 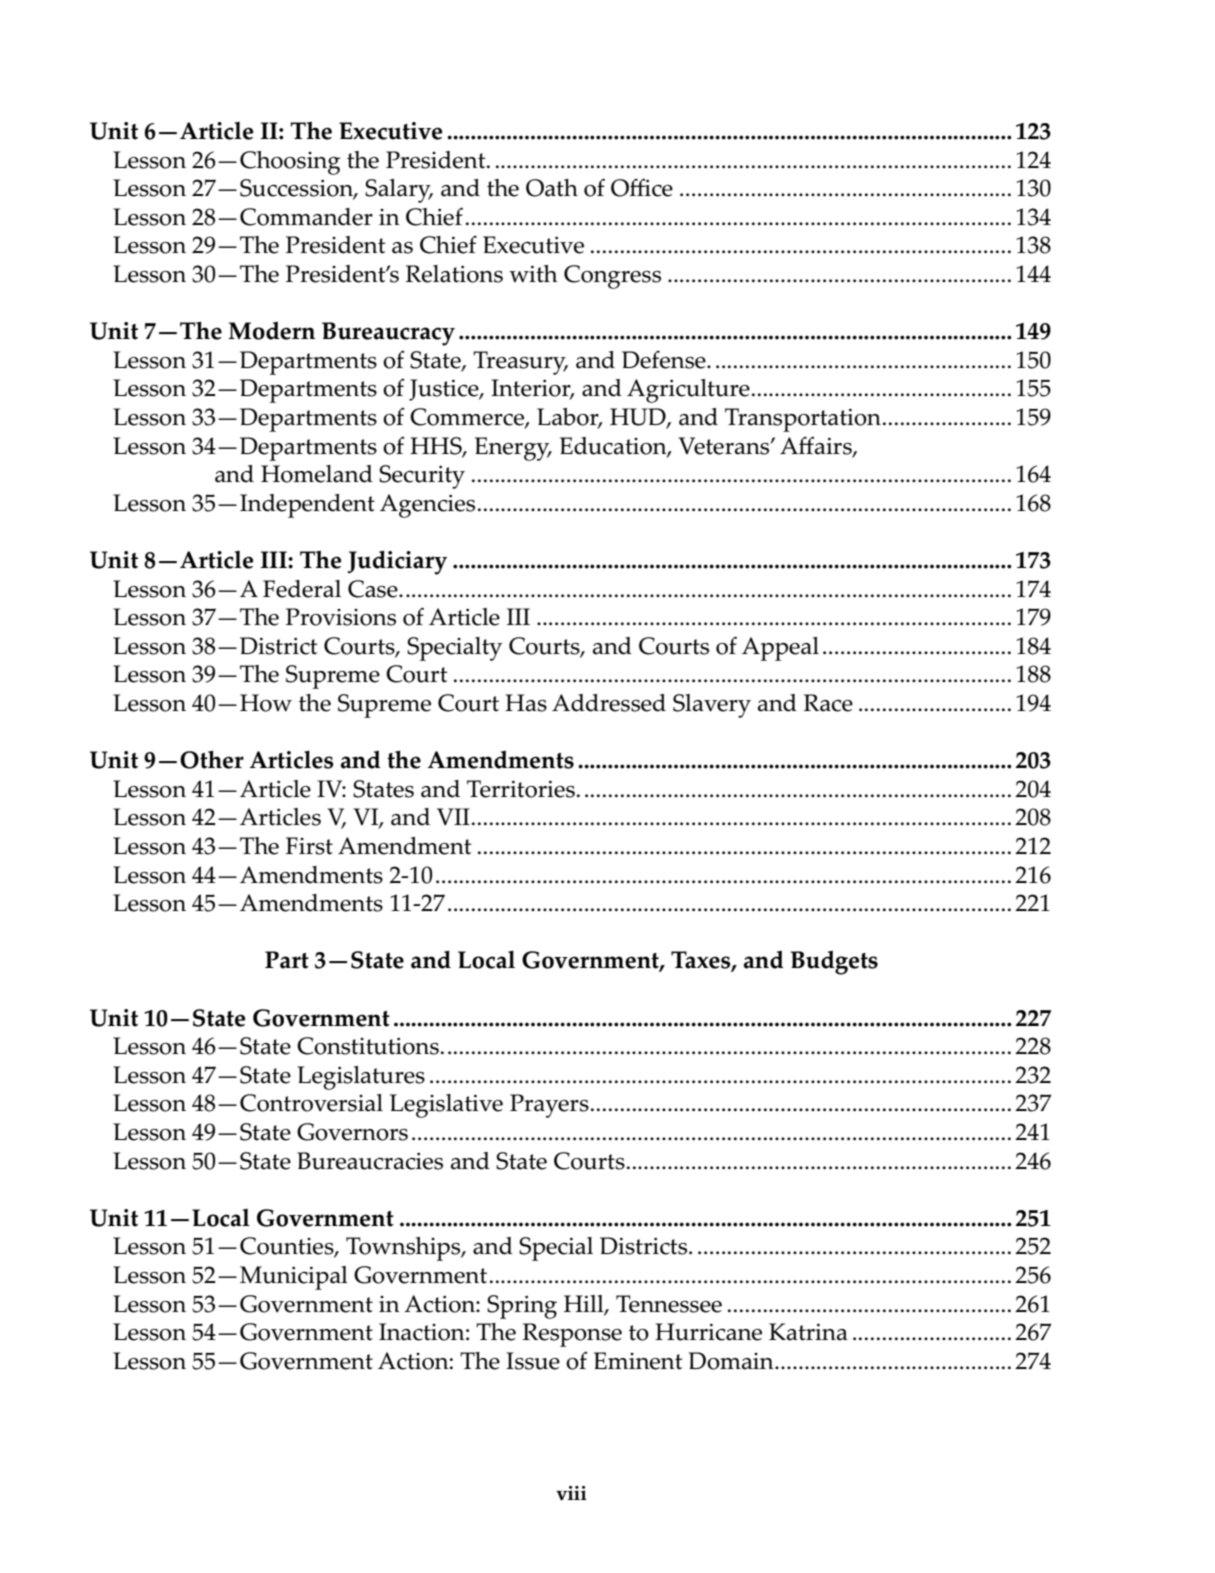 What do you see at coordinates (533, 1361) in the page?
I see `Issue` at bounding box center [533, 1361].
